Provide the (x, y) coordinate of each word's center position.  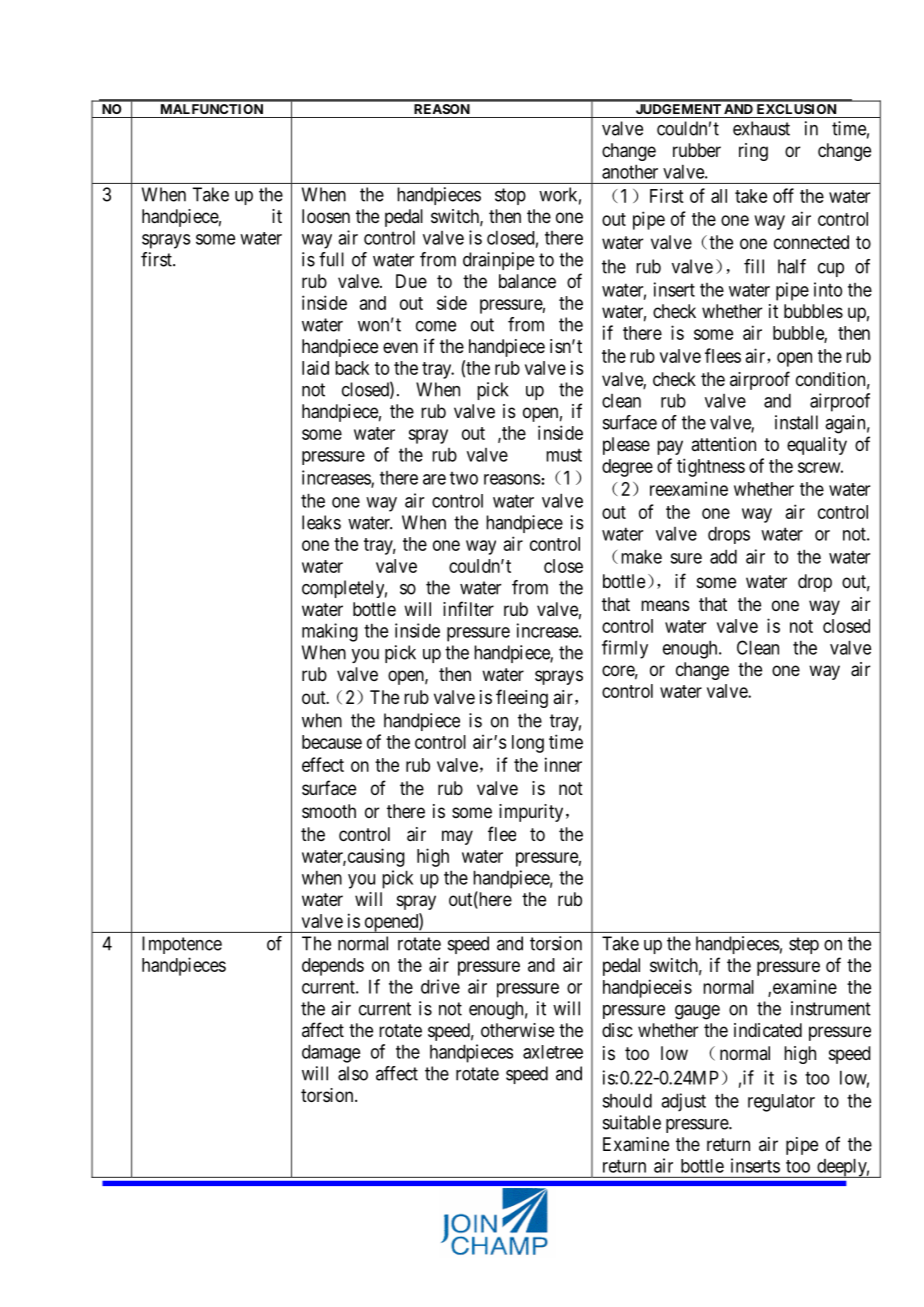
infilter (468, 608)
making (330, 632)
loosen (326, 216)
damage (331, 1053)
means (665, 605)
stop (510, 196)
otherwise (517, 1030)
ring (753, 152)
